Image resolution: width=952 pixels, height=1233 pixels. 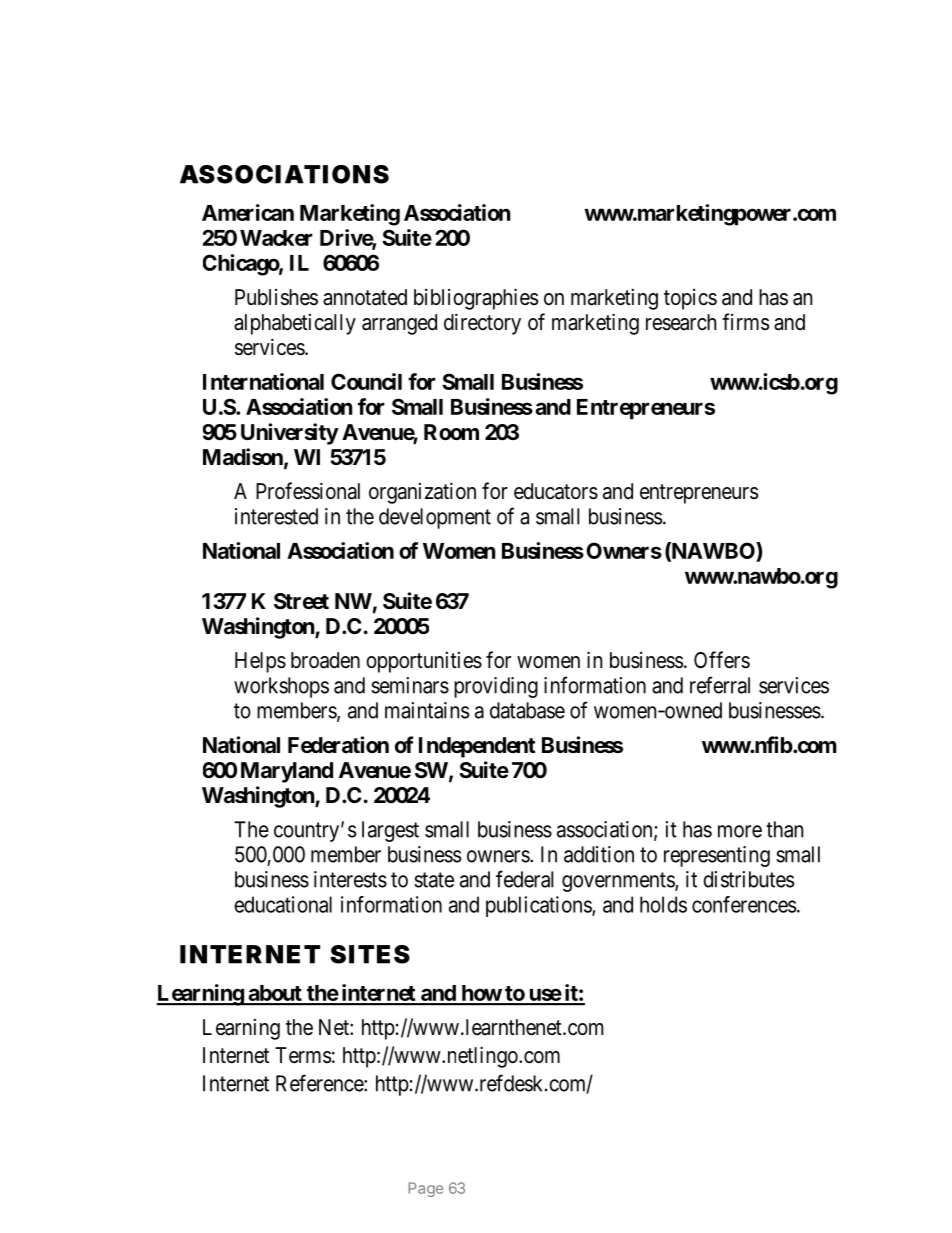 What do you see at coordinates (745, 321) in the screenshot?
I see `firms` at bounding box center [745, 321].
